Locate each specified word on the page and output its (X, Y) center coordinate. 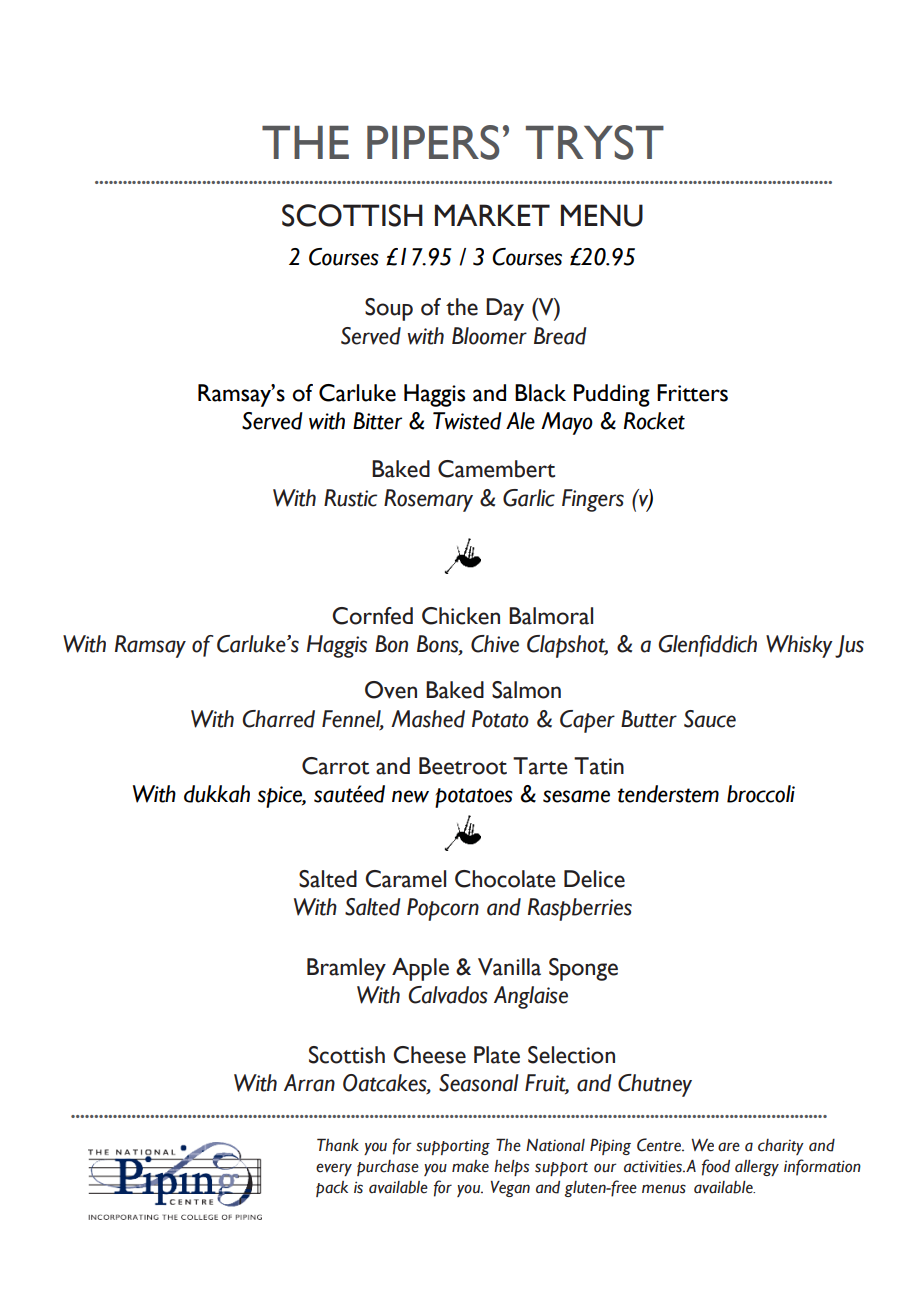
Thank (338, 1144)
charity (781, 1147)
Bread (560, 336)
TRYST (595, 142)
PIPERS (433, 142)
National (555, 1145)
